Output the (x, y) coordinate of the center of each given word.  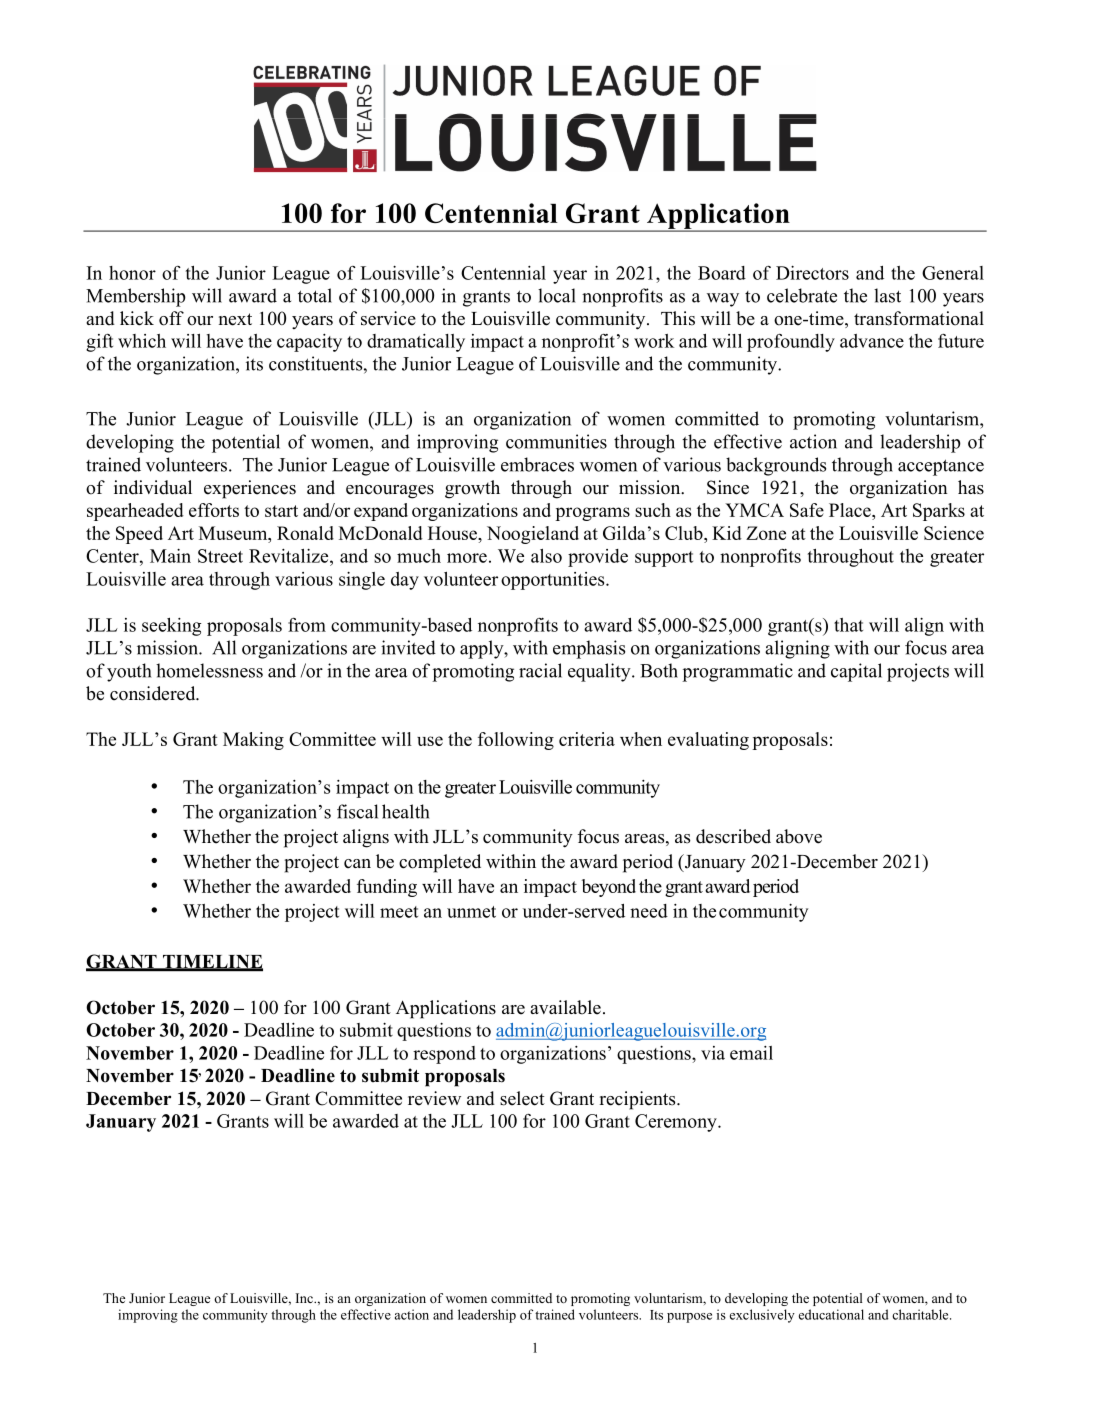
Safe (807, 510)
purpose (689, 1318)
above (799, 836)
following (516, 741)
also (546, 556)
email (751, 1053)
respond (444, 1055)
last (887, 295)
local (557, 295)
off (171, 318)
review (434, 1098)
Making (253, 741)
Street (220, 556)
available (565, 1007)
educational (831, 1314)
